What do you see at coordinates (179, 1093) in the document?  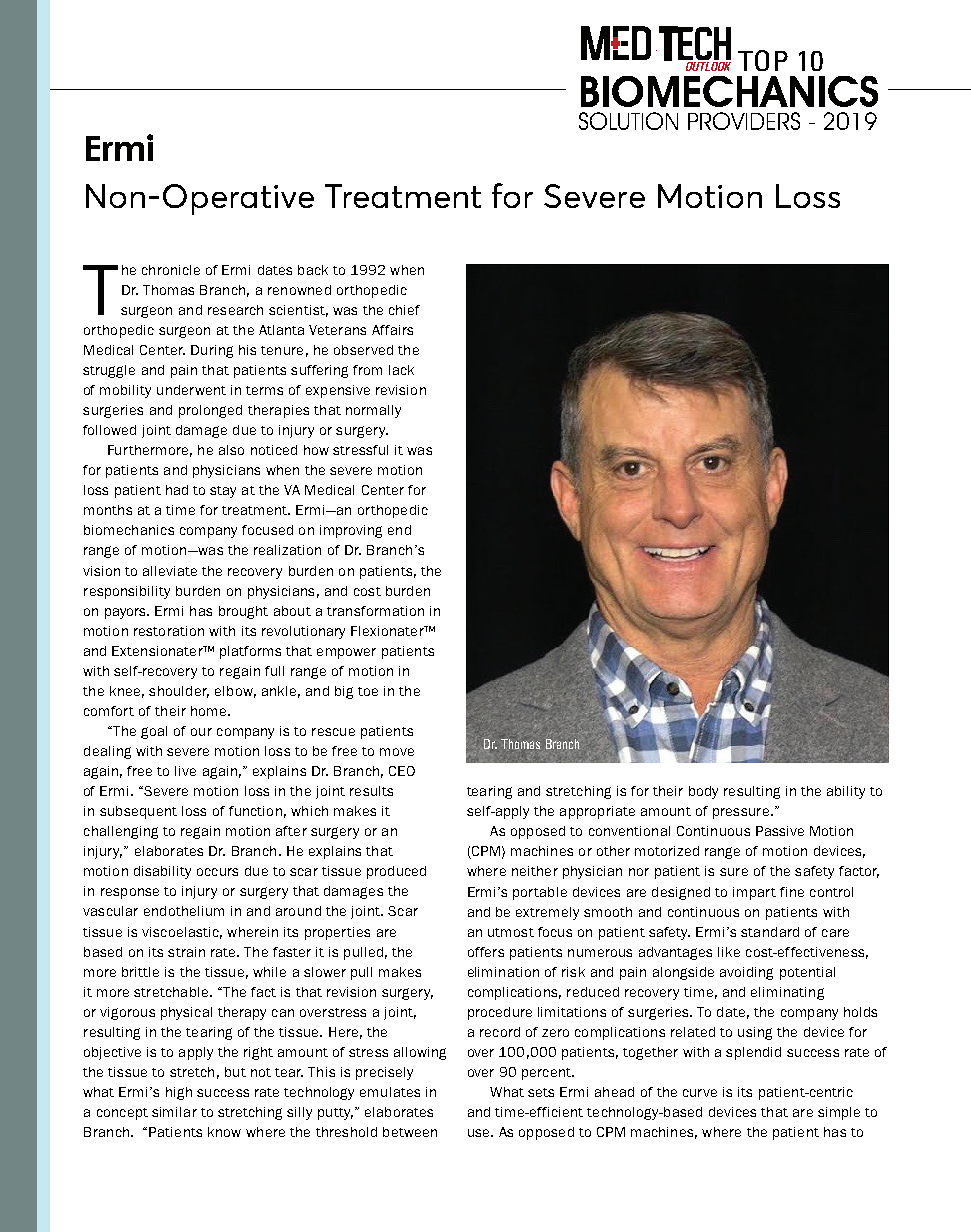 I see `high` at bounding box center [179, 1093].
